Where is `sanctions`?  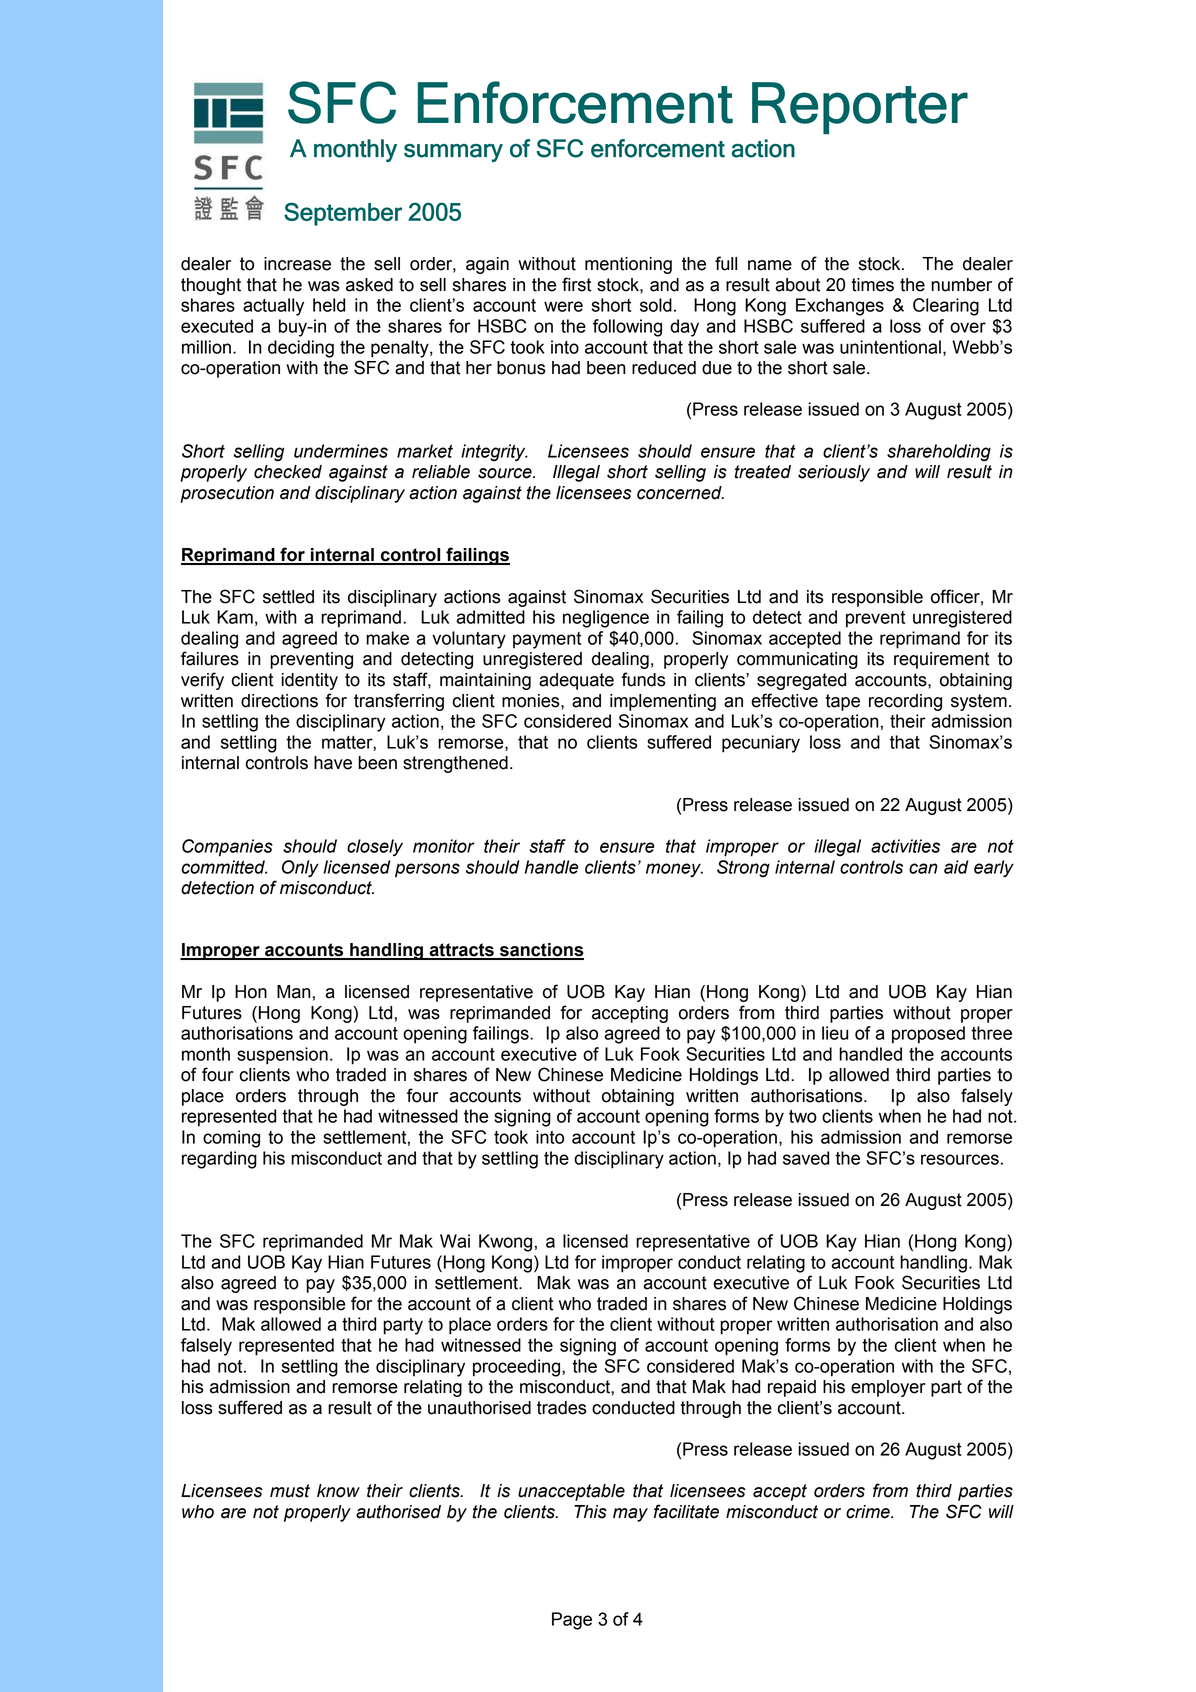
sanctions is located at coordinates (541, 951).
